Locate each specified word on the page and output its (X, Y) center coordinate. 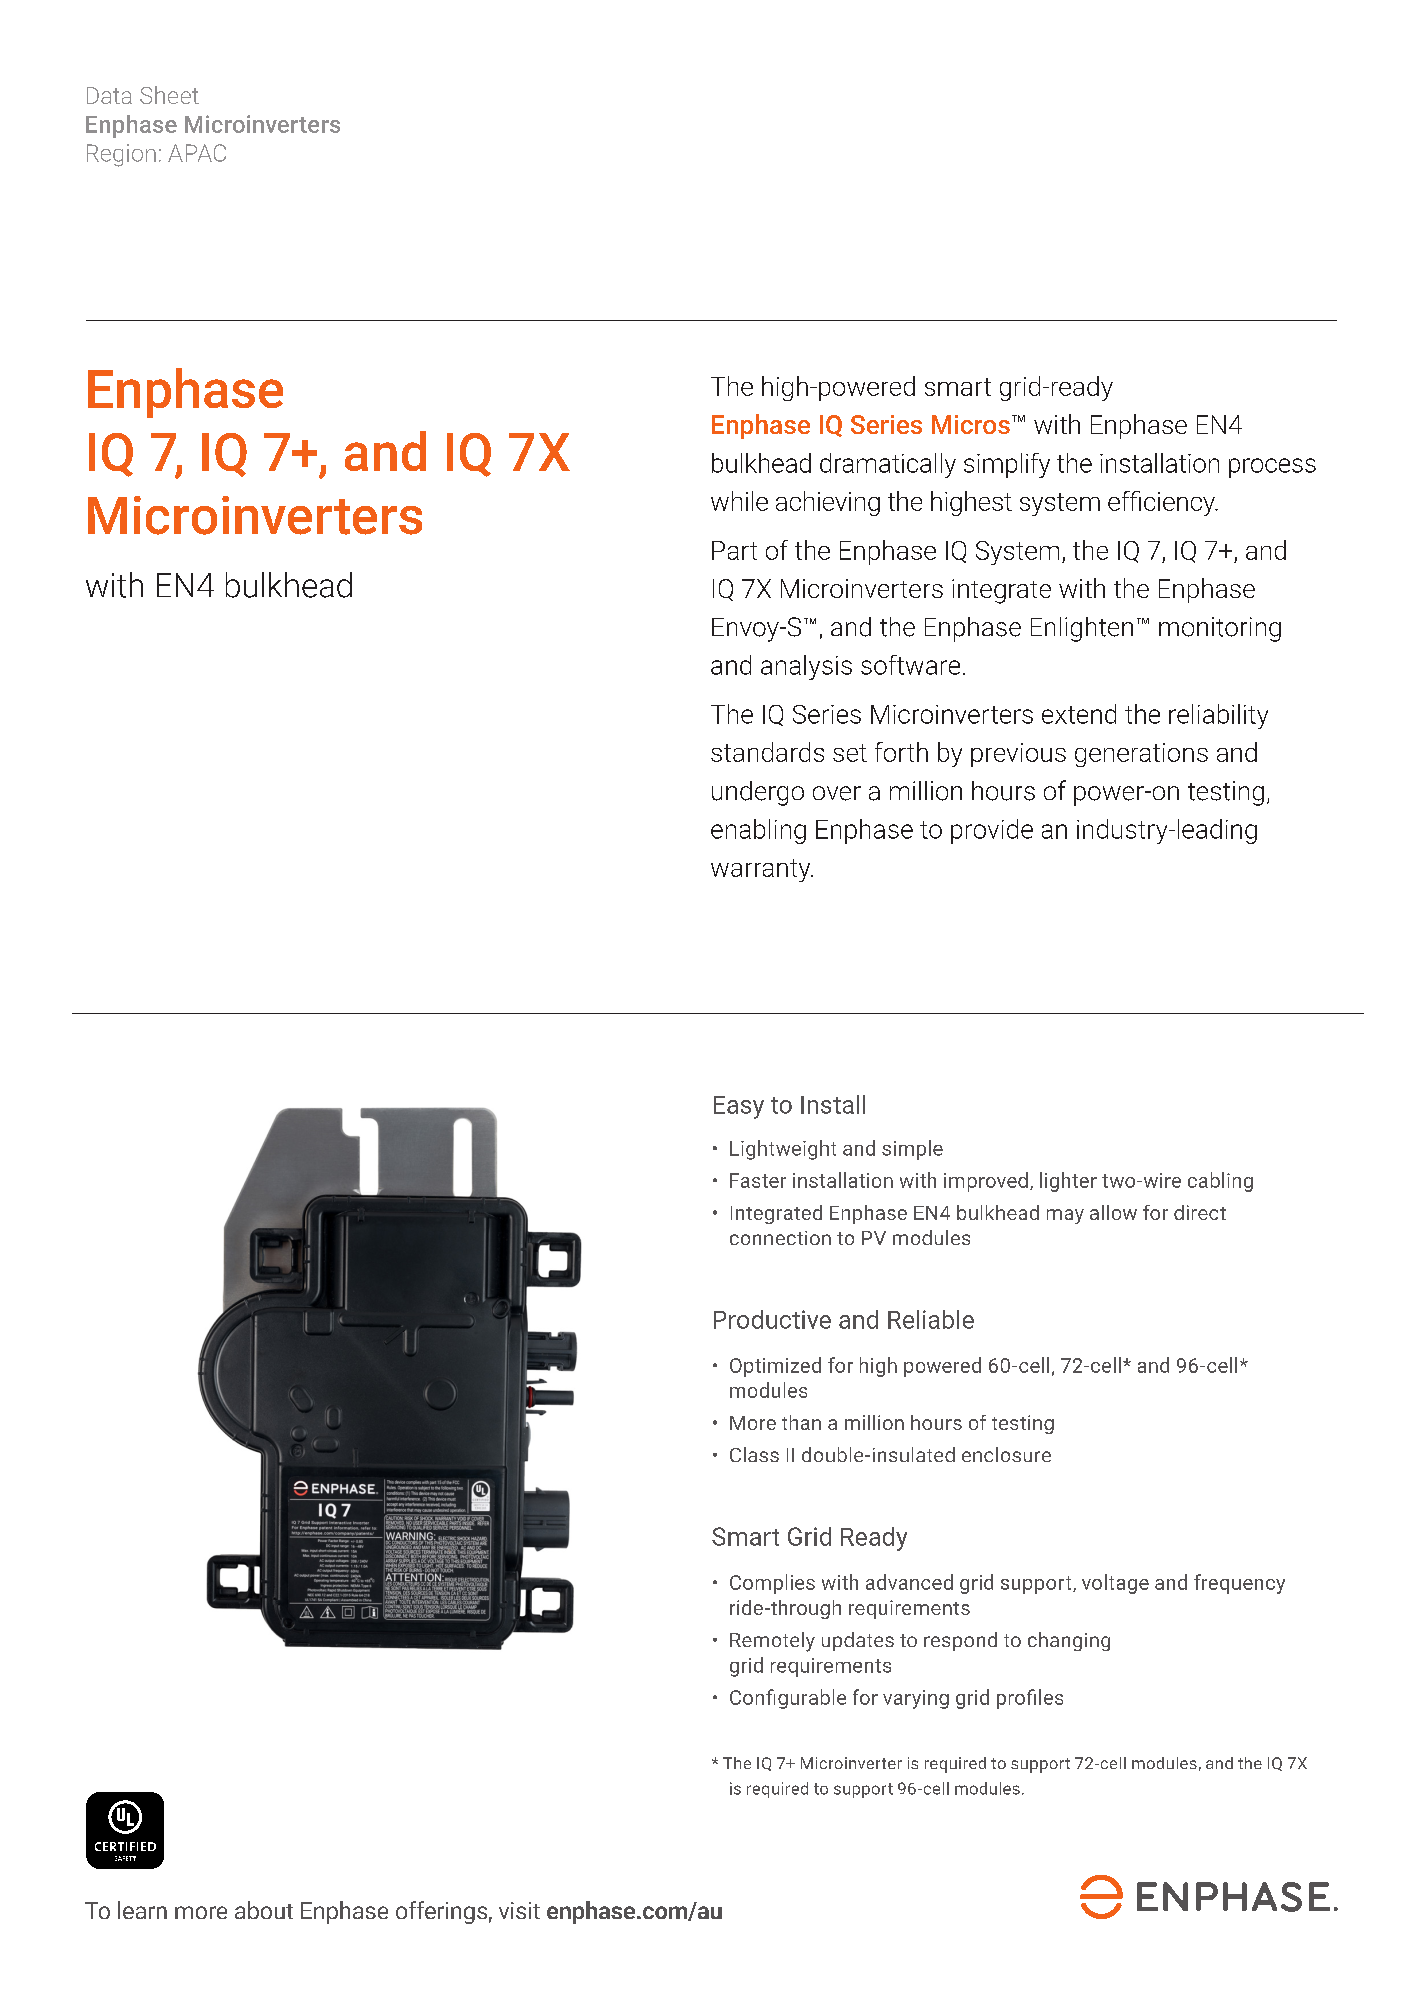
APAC (197, 153)
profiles (1030, 1699)
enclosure (1006, 1454)
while (739, 501)
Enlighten (1082, 629)
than (801, 1422)
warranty (762, 870)
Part (734, 550)
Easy (739, 1107)
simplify (1007, 465)
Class (754, 1454)
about (264, 1910)
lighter (1068, 1182)
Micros (971, 424)
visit (519, 1910)
